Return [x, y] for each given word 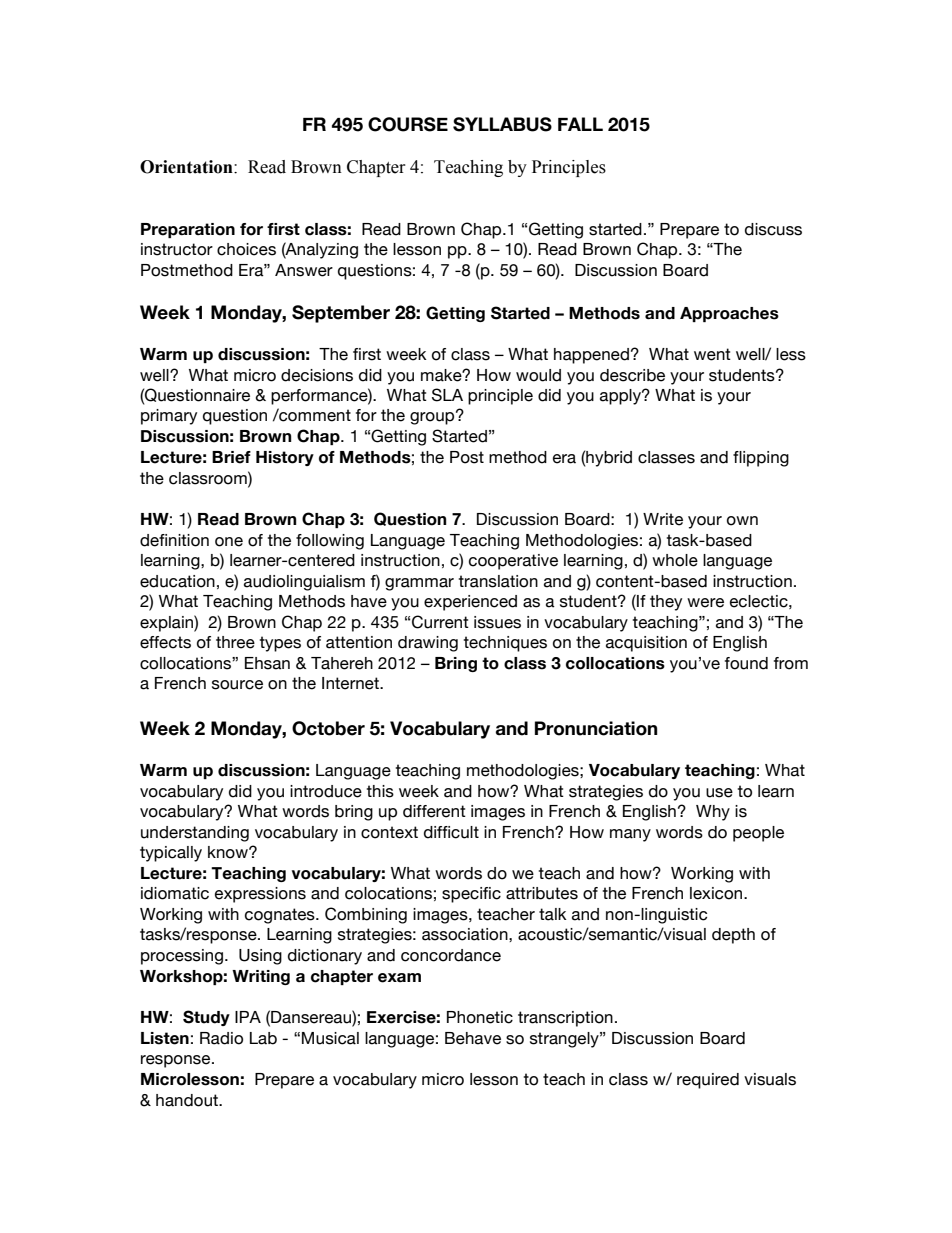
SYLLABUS [502, 124]
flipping [761, 459]
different [434, 811]
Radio [221, 1038]
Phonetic [480, 1017]
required [708, 1081]
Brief [231, 457]
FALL [580, 124]
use [719, 793]
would [538, 375]
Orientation [187, 167]
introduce [326, 791]
